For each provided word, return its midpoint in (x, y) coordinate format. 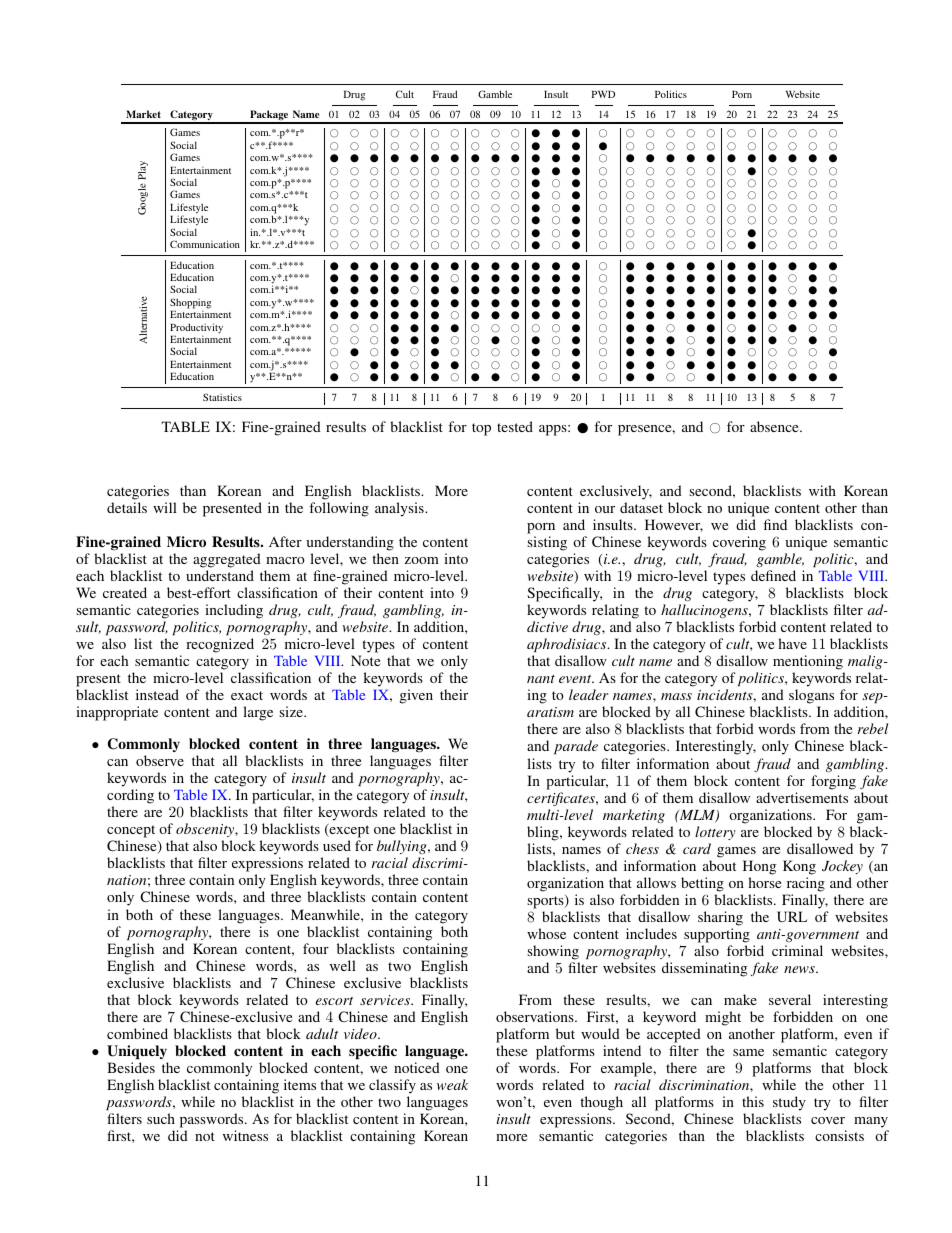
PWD (603, 94)
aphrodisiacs (568, 645)
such (161, 1118)
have (792, 643)
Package (269, 116)
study (788, 1105)
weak (452, 1084)
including (234, 611)
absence (775, 426)
